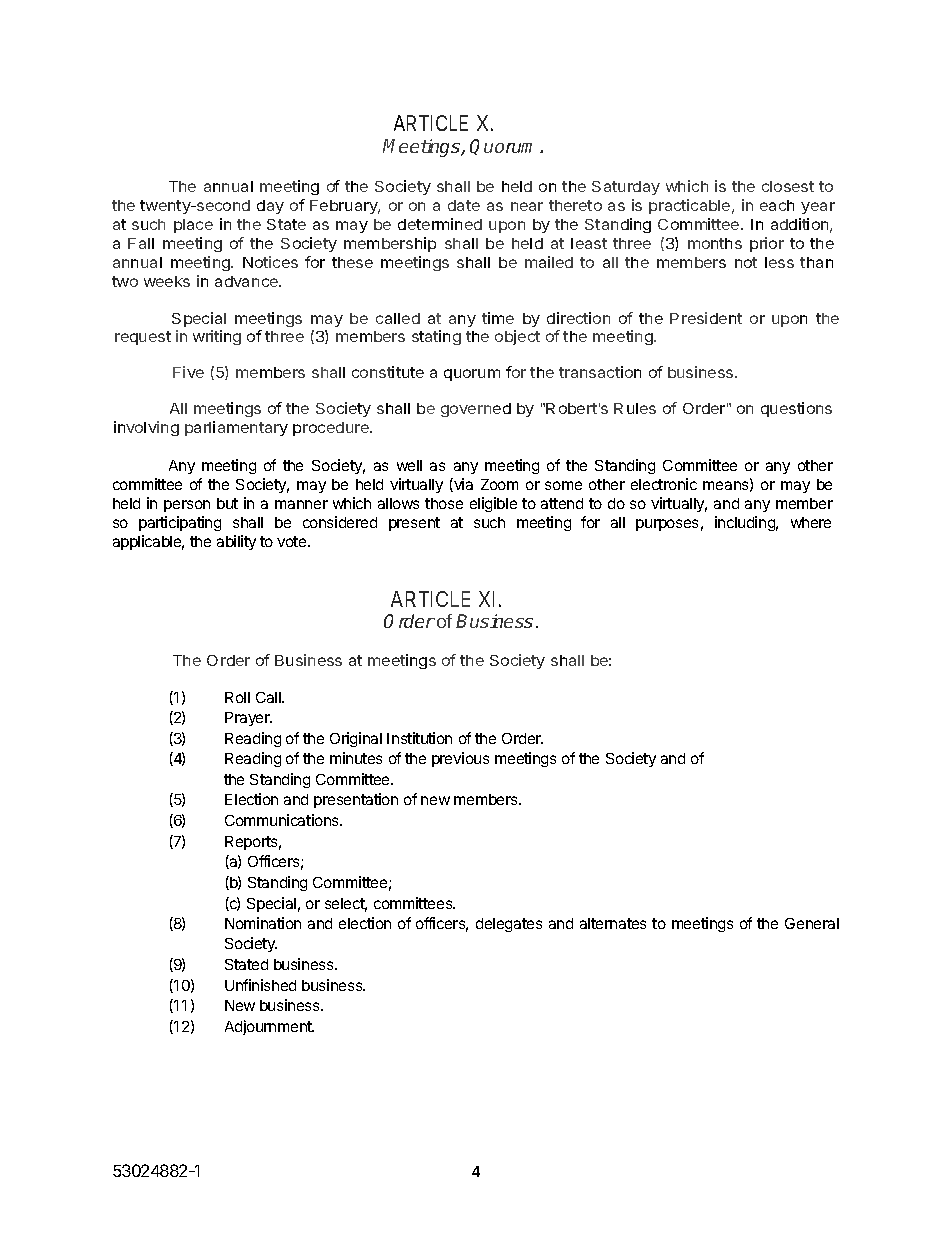 This document has width=952, height=1233. I want to click on where, so click(811, 522).
